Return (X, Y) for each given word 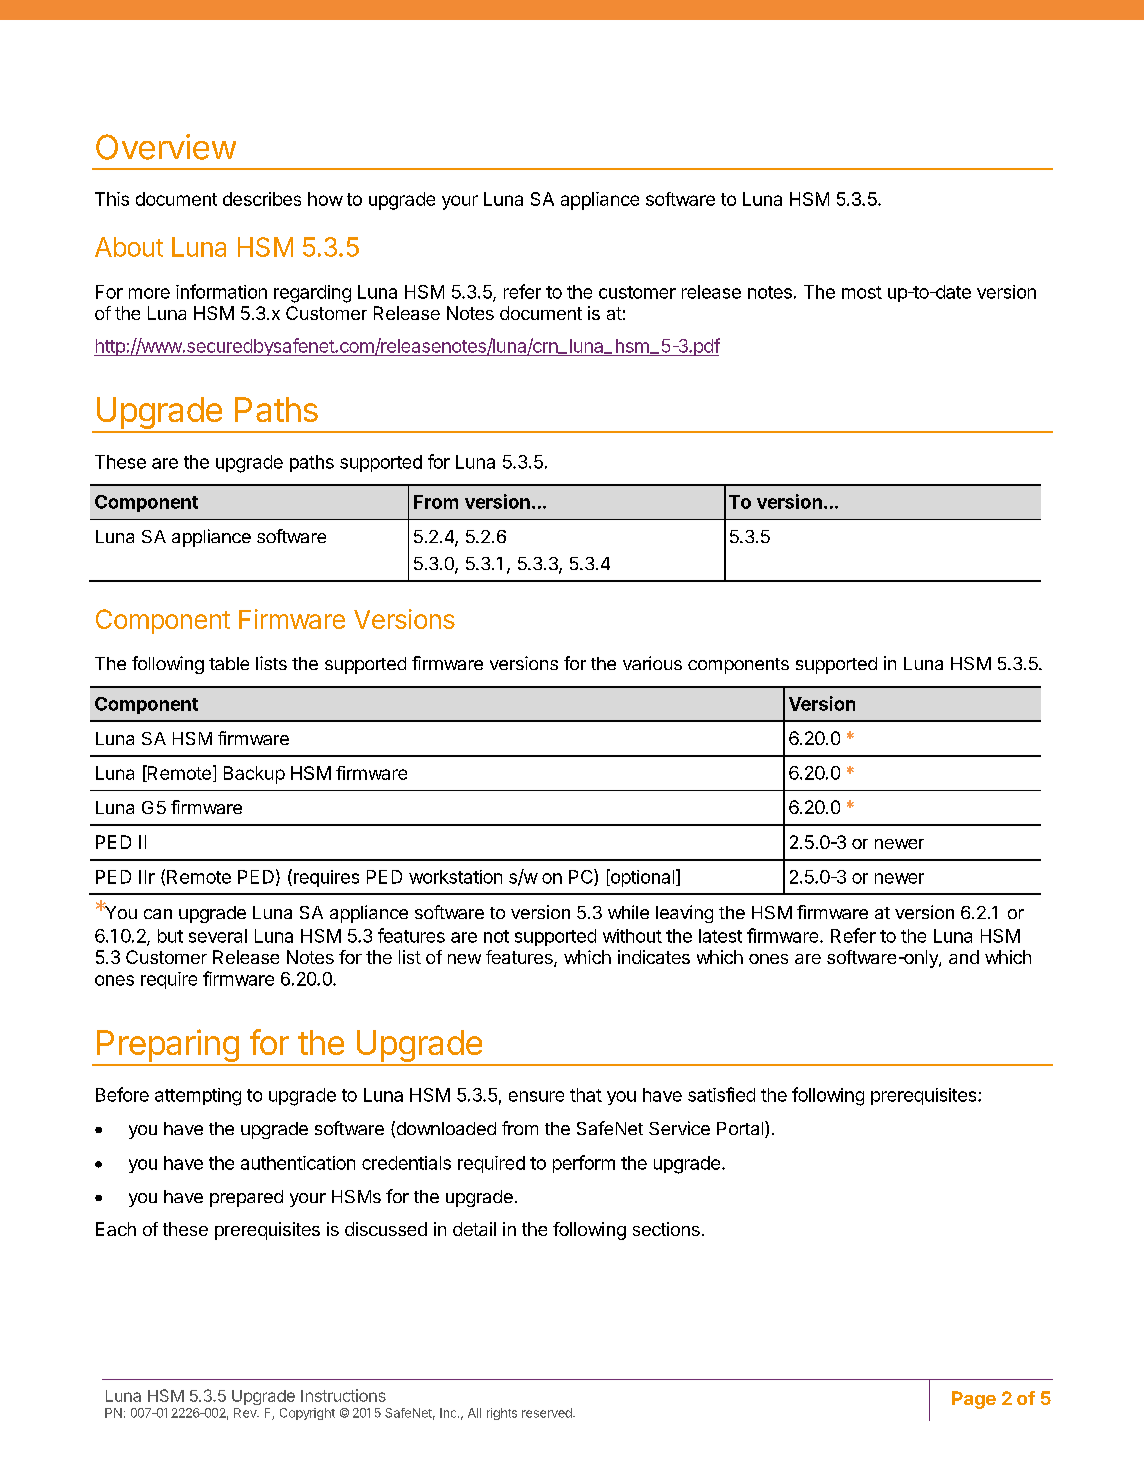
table (229, 663)
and (964, 957)
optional (642, 878)
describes (262, 199)
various (652, 663)
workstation (455, 877)
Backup (254, 775)
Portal (741, 1129)
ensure (536, 1096)
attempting (198, 1097)
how (325, 199)
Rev (246, 1413)
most (862, 292)
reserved (548, 1413)
